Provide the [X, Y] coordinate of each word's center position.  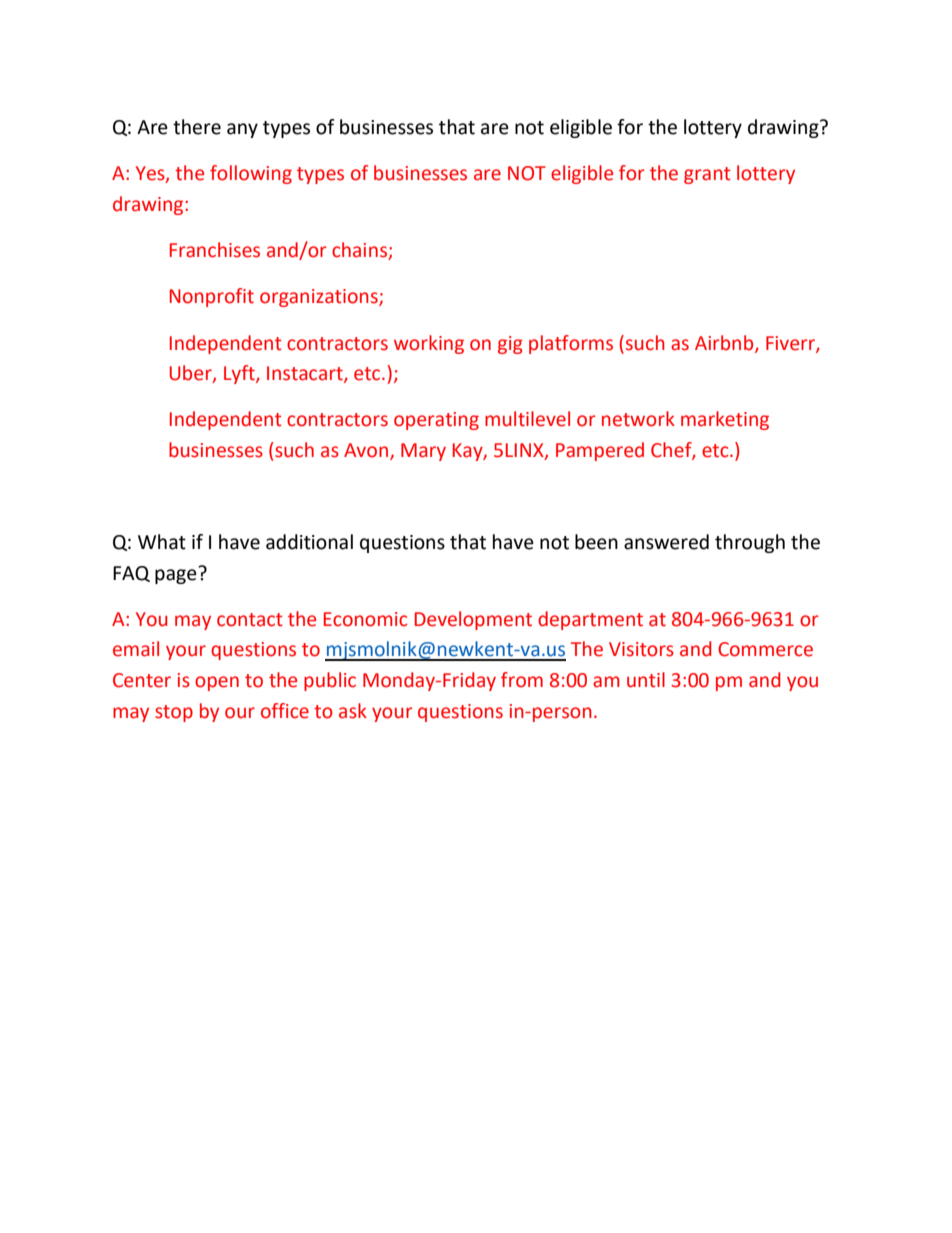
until [646, 680]
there [197, 127]
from [522, 680]
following [251, 174]
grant [707, 175]
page [177, 575]
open [217, 683]
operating [436, 421]
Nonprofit [212, 297]
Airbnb [725, 343]
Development [473, 620]
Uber [192, 374]
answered [666, 542]
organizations [320, 298]
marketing [725, 420]
